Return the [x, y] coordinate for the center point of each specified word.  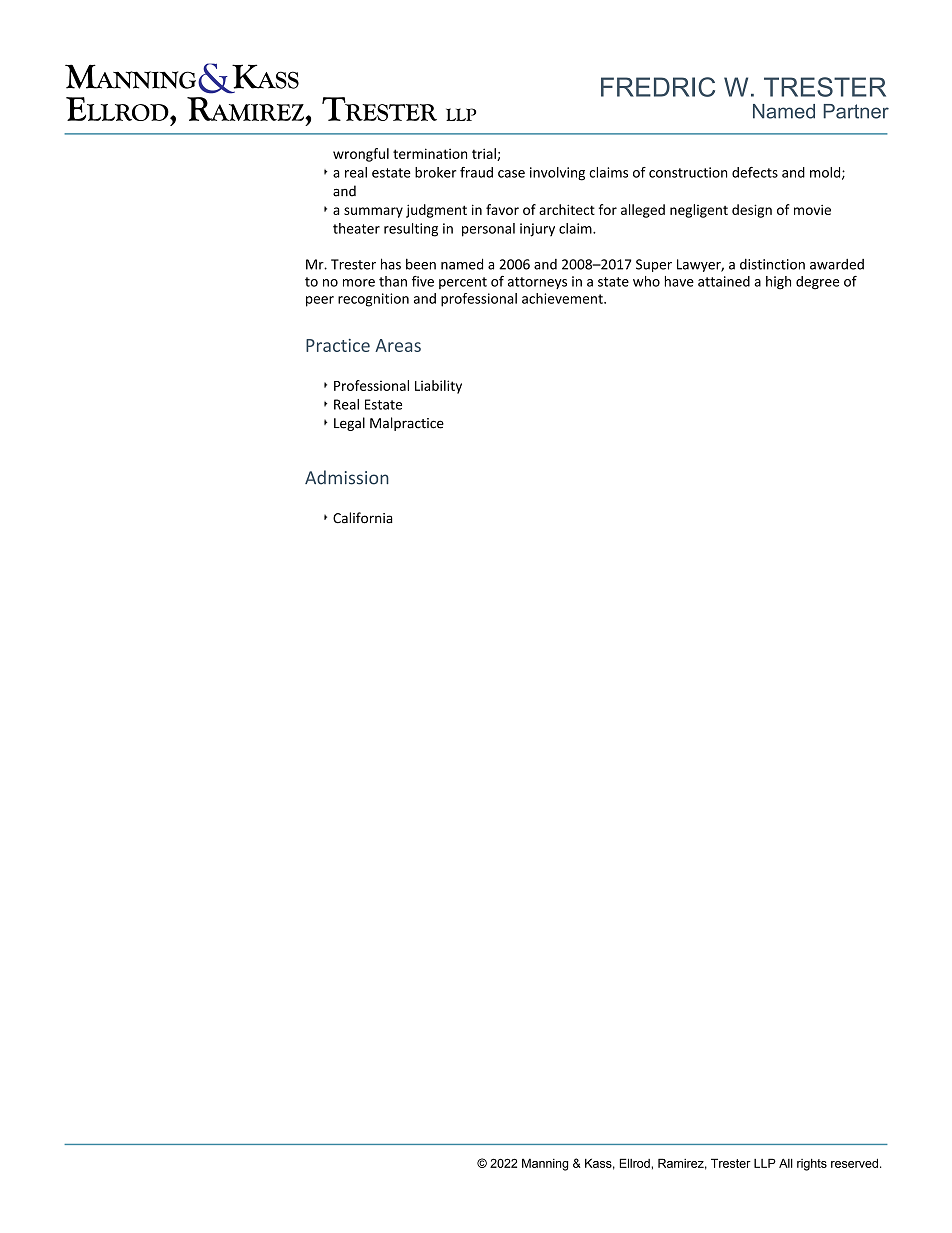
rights [812, 1165]
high [778, 283]
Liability [438, 387]
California [363, 518]
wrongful [361, 155]
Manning [545, 1164]
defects [755, 172]
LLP [765, 1163]
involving [557, 174]
